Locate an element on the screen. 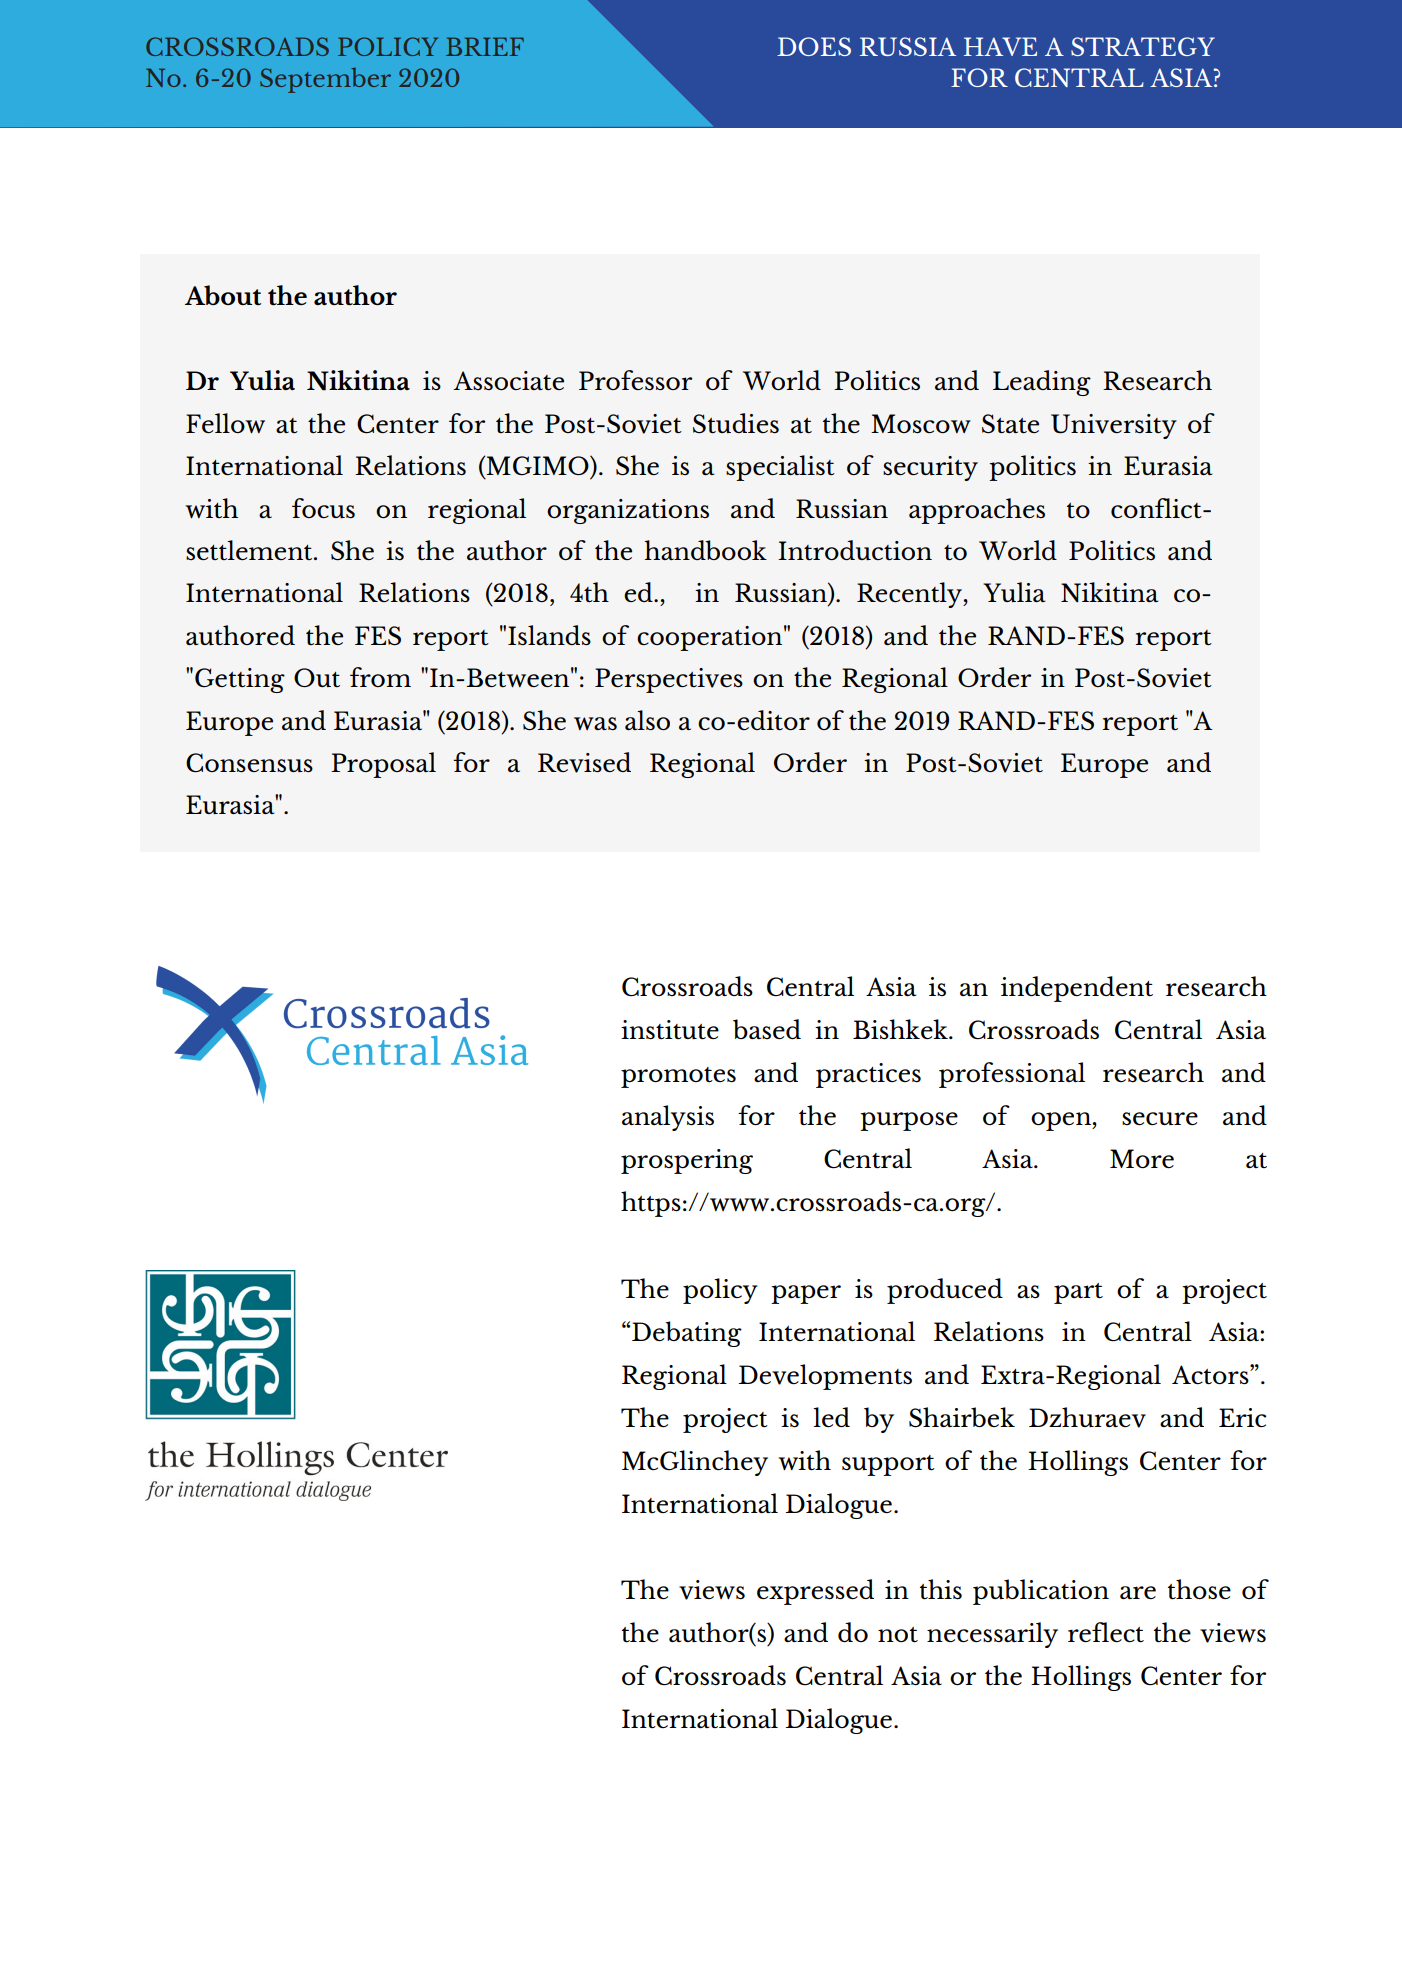  handbook is located at coordinates (705, 550).
